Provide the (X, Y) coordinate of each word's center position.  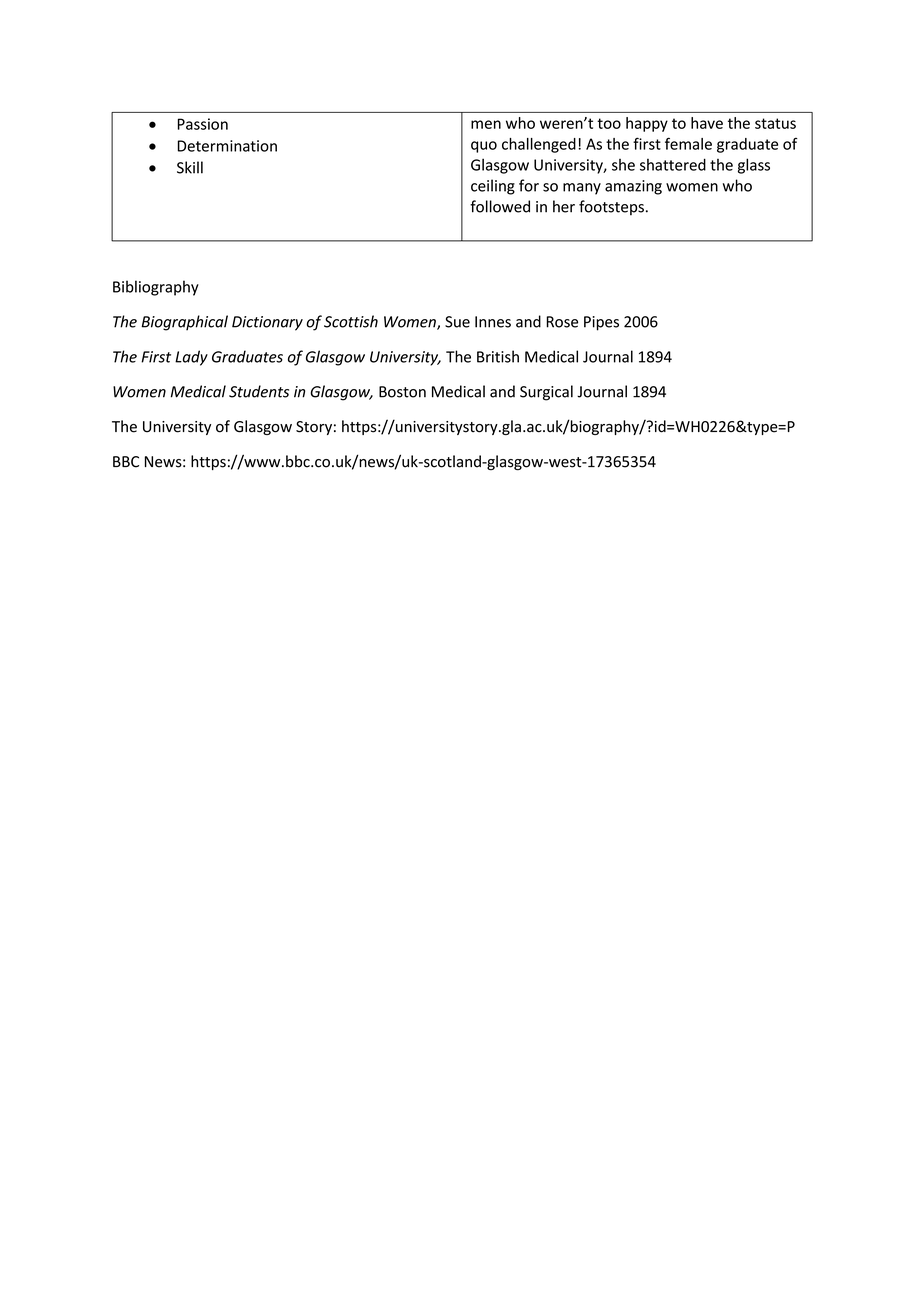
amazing (633, 187)
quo (484, 147)
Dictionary (267, 323)
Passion (203, 124)
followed (500, 206)
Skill (190, 167)
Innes (493, 322)
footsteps (611, 207)
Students (259, 391)
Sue (457, 322)
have (707, 123)
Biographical (184, 323)
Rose (562, 322)
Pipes (601, 323)
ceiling (493, 187)
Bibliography (156, 288)
